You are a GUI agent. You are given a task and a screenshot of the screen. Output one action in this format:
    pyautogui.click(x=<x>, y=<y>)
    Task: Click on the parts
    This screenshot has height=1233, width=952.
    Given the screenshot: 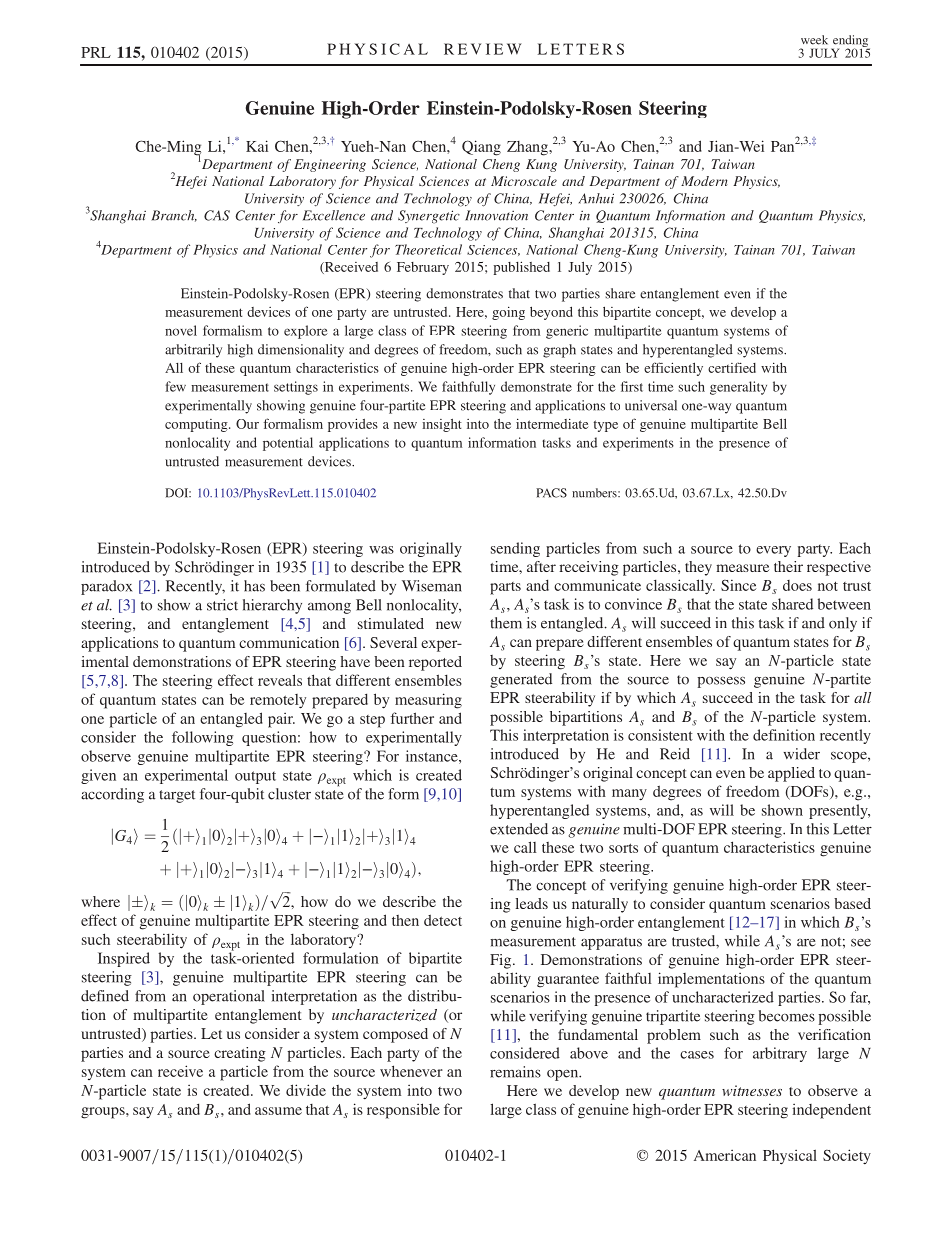 What is the action you would take?
    pyautogui.click(x=505, y=588)
